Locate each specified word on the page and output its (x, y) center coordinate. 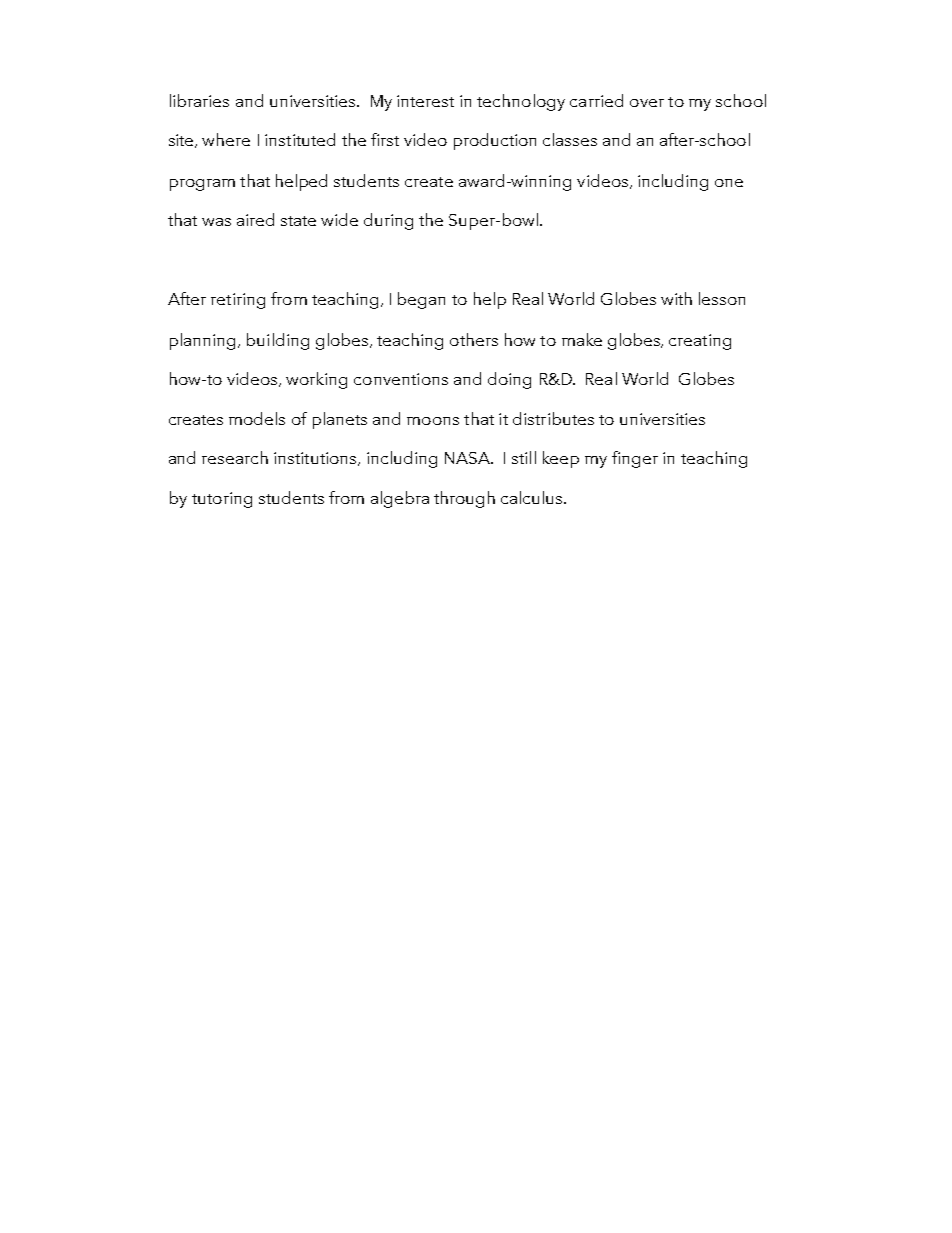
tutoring (222, 500)
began (421, 300)
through (464, 499)
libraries (199, 100)
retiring (238, 301)
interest (425, 101)
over (647, 103)
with (676, 298)
